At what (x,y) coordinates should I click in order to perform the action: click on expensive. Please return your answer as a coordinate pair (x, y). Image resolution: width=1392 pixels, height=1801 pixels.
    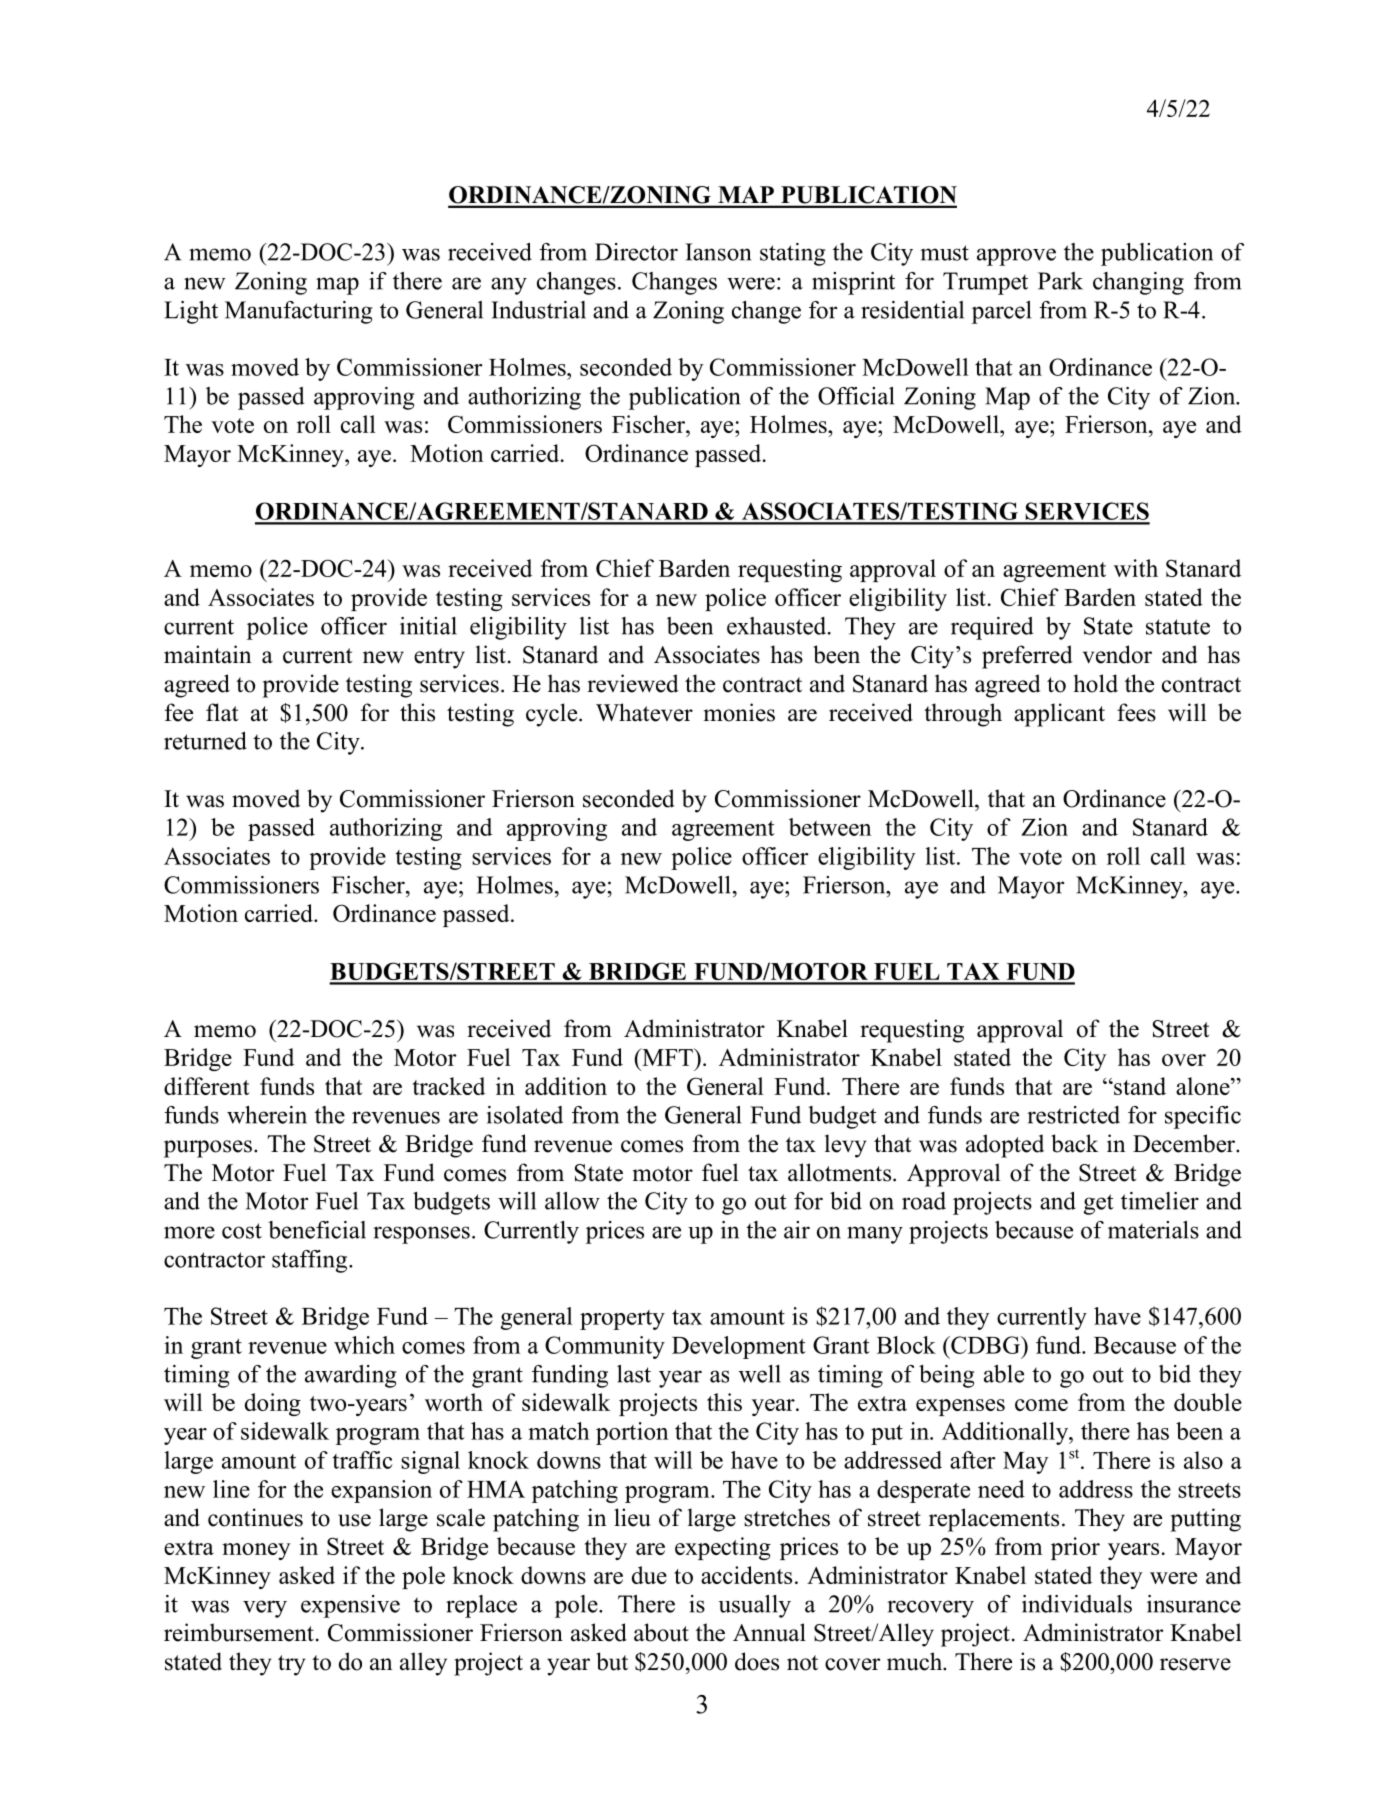
    Looking at the image, I should click on (350, 1606).
